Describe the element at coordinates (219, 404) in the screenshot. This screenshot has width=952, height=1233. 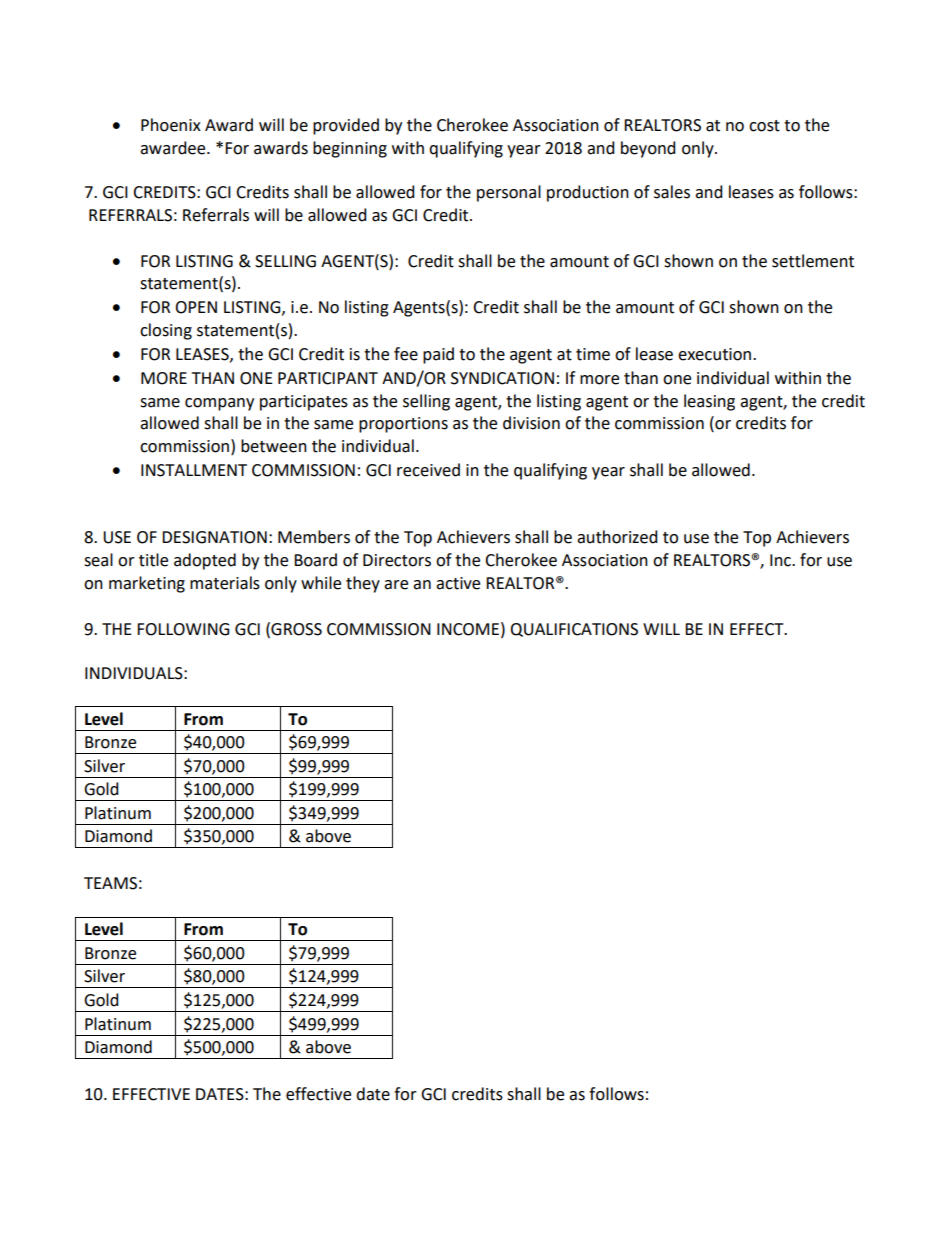
I see `company` at that location.
